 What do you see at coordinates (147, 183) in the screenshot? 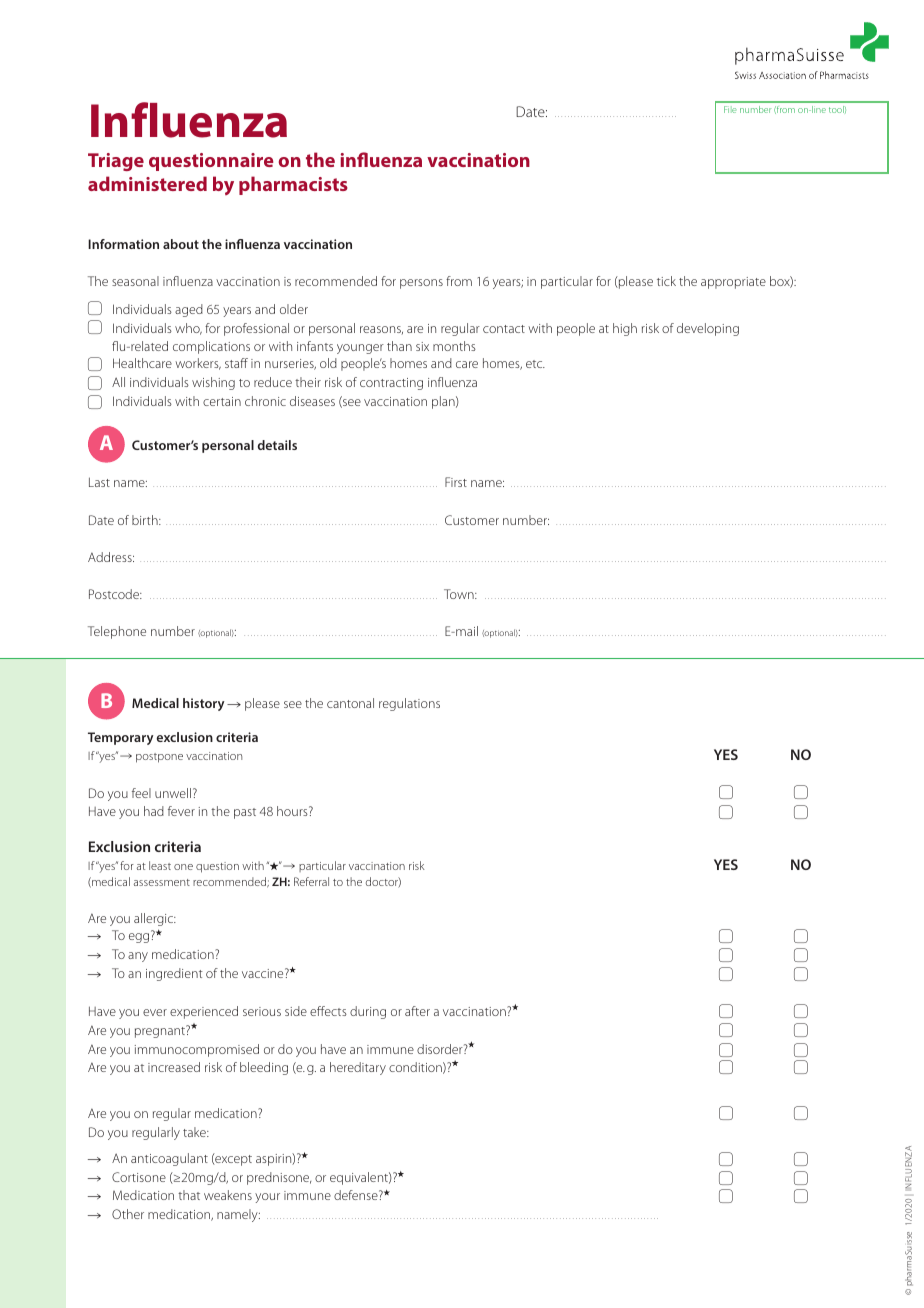
I see `administered` at bounding box center [147, 183].
